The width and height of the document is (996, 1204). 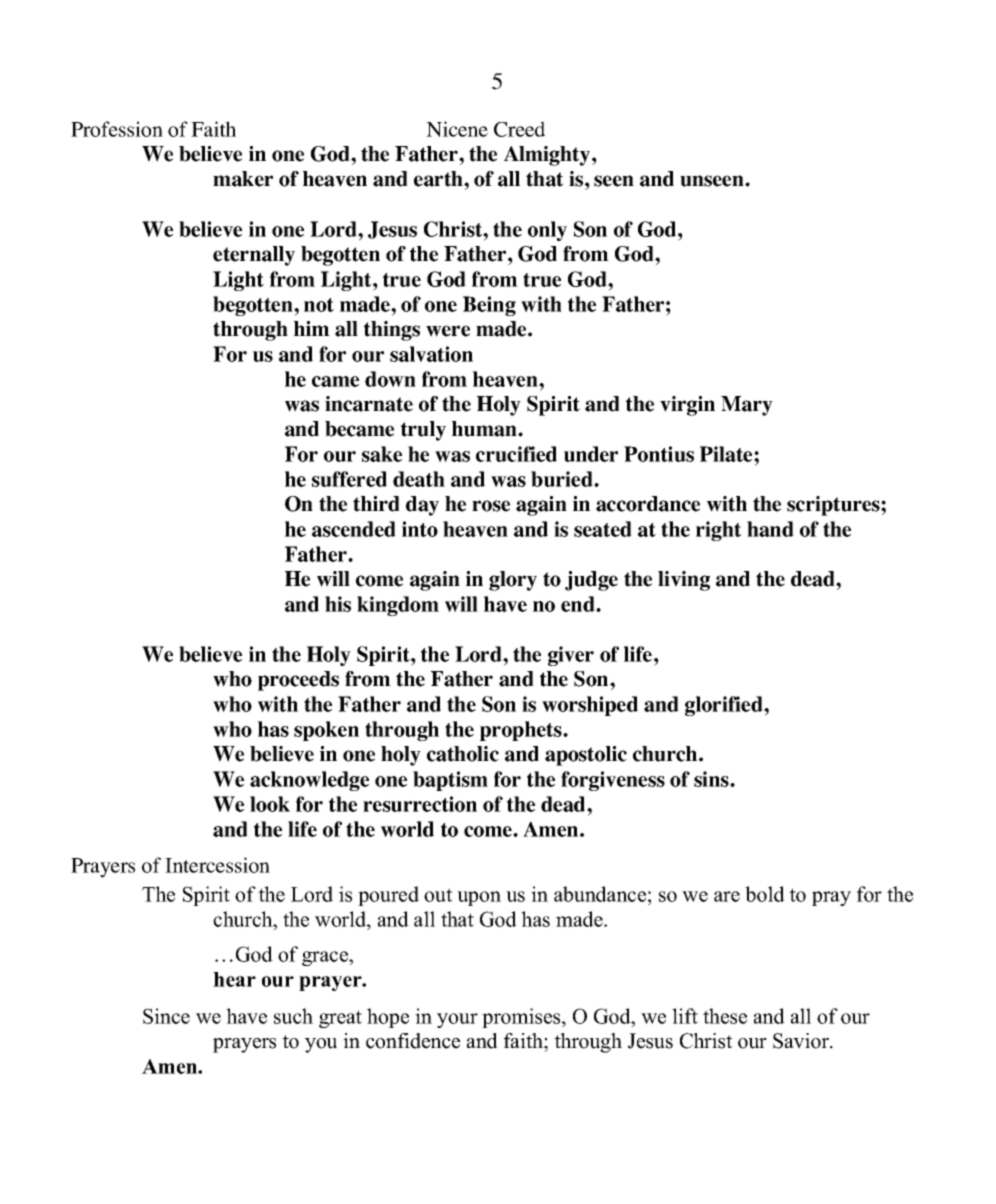 I want to click on only, so click(x=547, y=231).
